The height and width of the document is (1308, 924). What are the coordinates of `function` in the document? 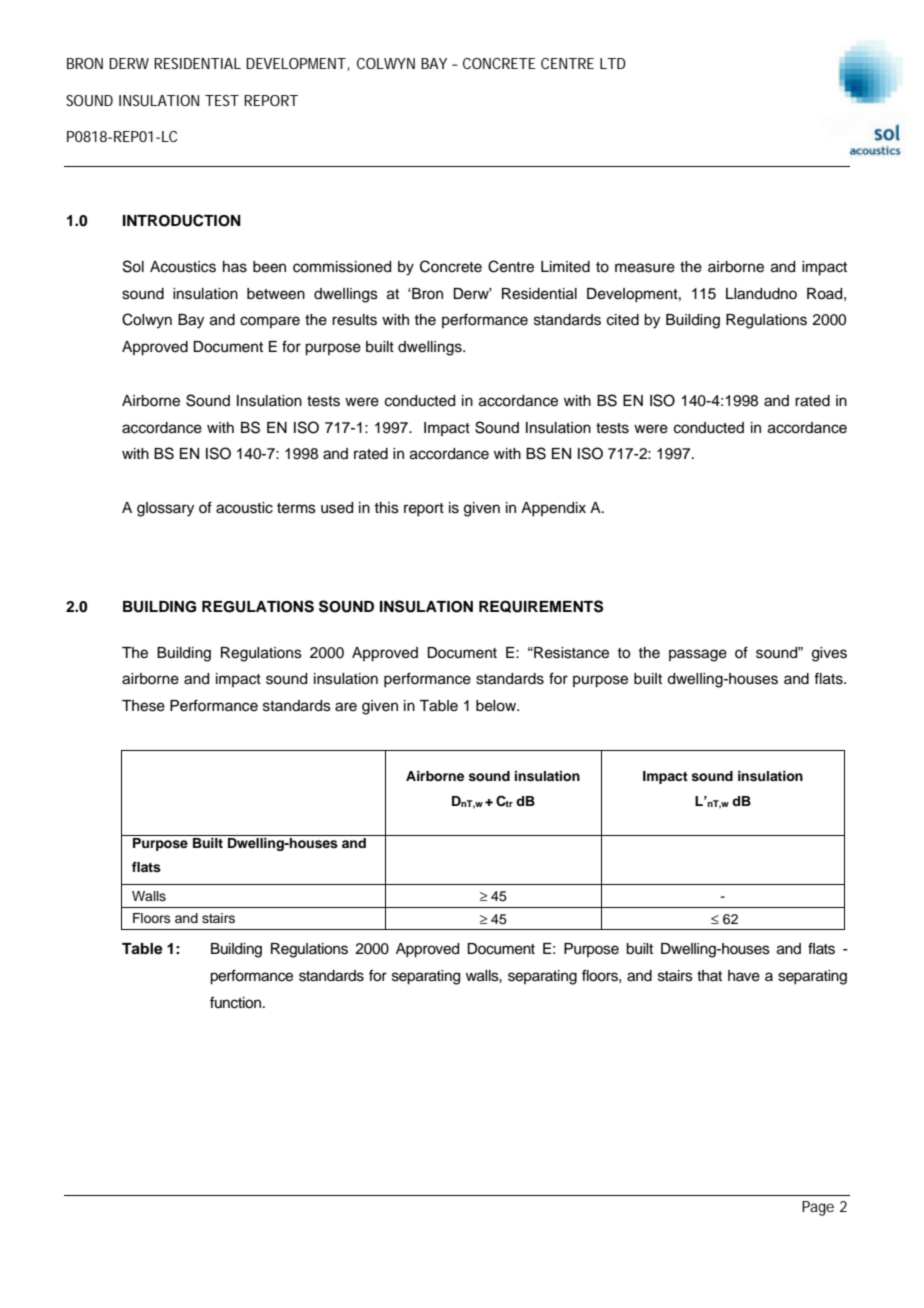 It's located at (237, 1002).
